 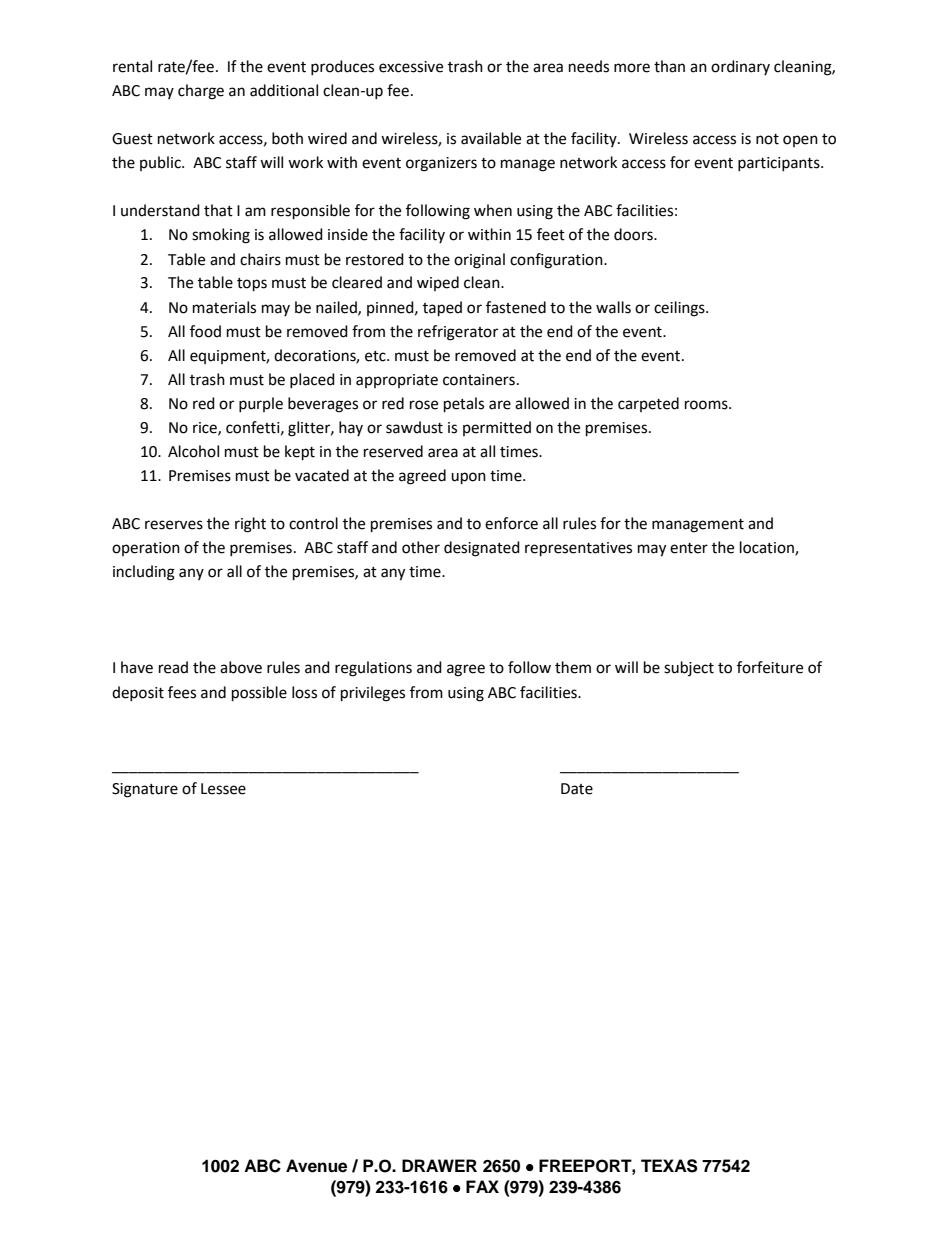 I want to click on ordinary, so click(x=740, y=67).
